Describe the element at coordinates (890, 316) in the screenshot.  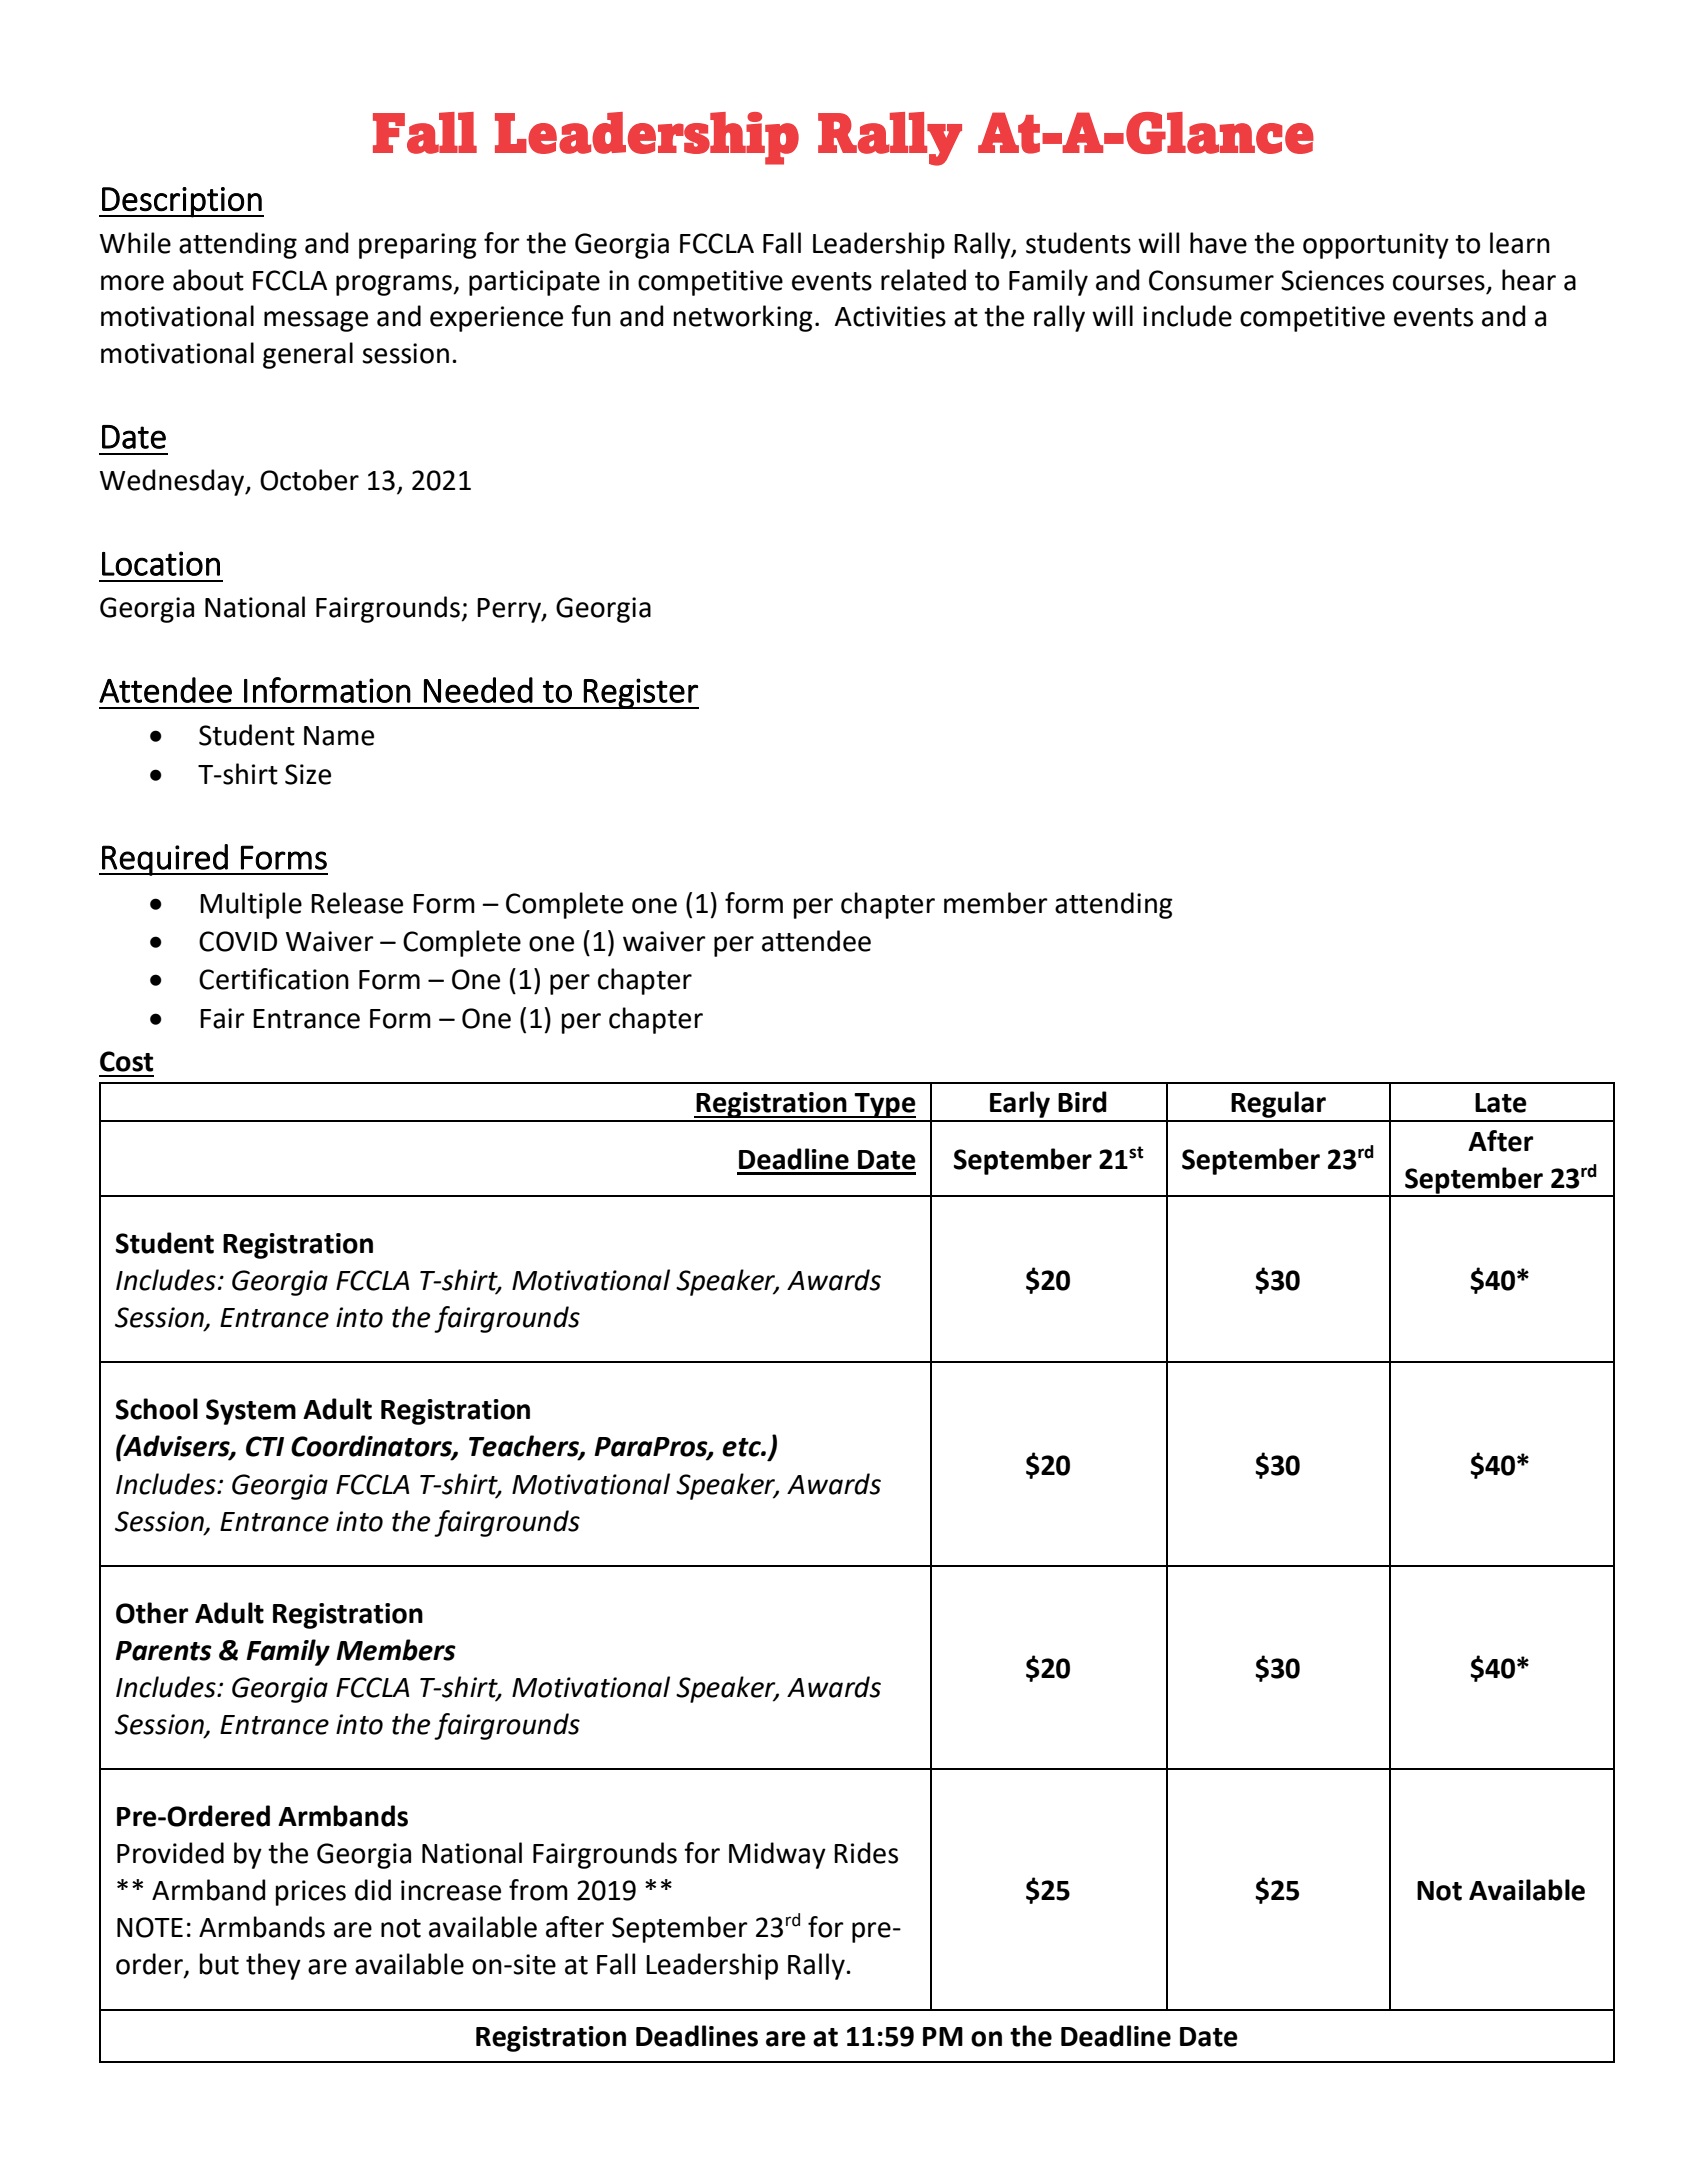
I see `Activities` at that location.
